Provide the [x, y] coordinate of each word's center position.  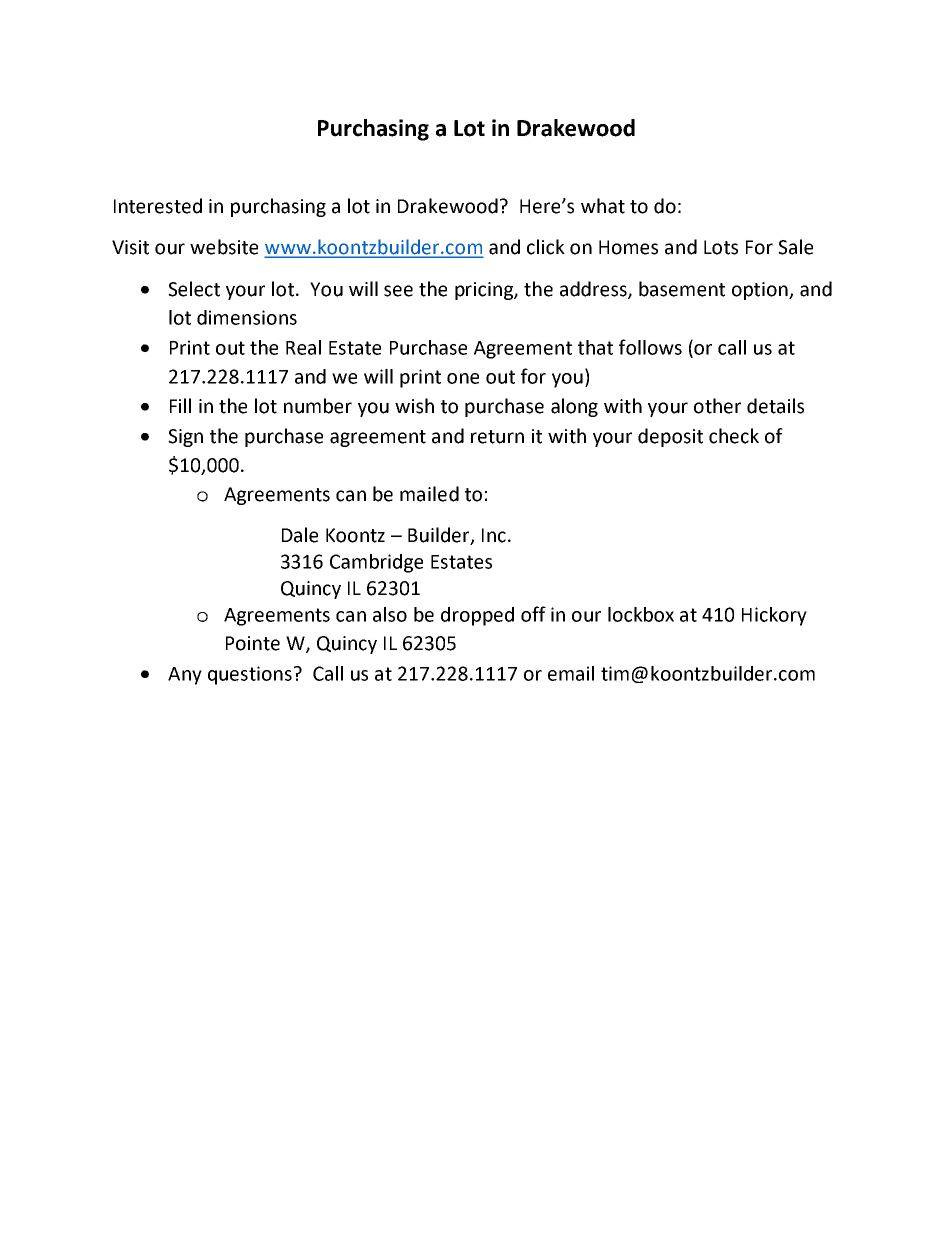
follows [650, 347]
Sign [185, 438]
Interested [158, 206]
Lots [721, 247]
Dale [300, 535]
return [497, 437]
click [546, 247]
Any [185, 676]
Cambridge [376, 563]
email [571, 673]
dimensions [247, 317]
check [734, 436]
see [398, 291]
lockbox [641, 614]
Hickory [774, 616]
